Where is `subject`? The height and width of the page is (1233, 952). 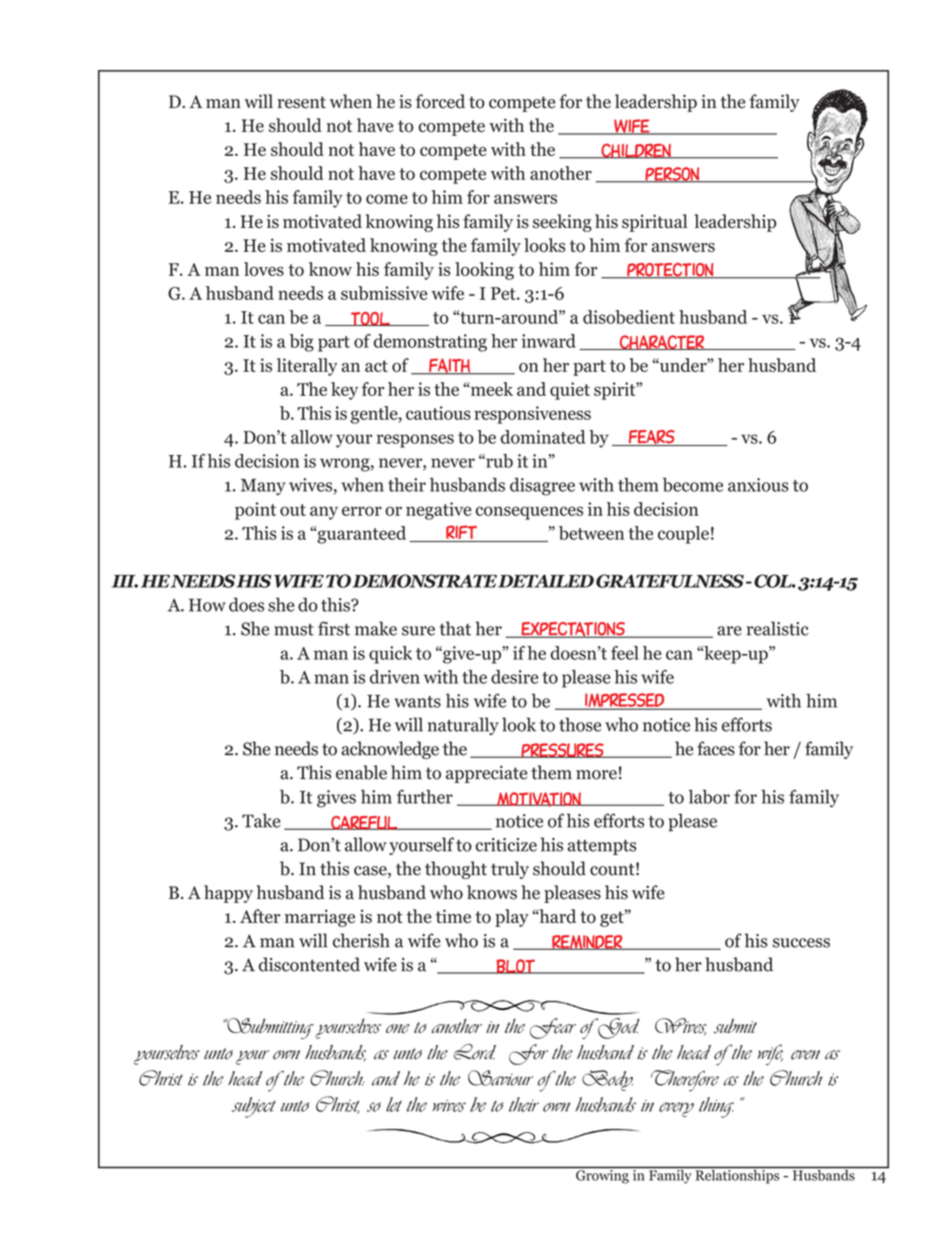
subject is located at coordinates (253, 1107).
